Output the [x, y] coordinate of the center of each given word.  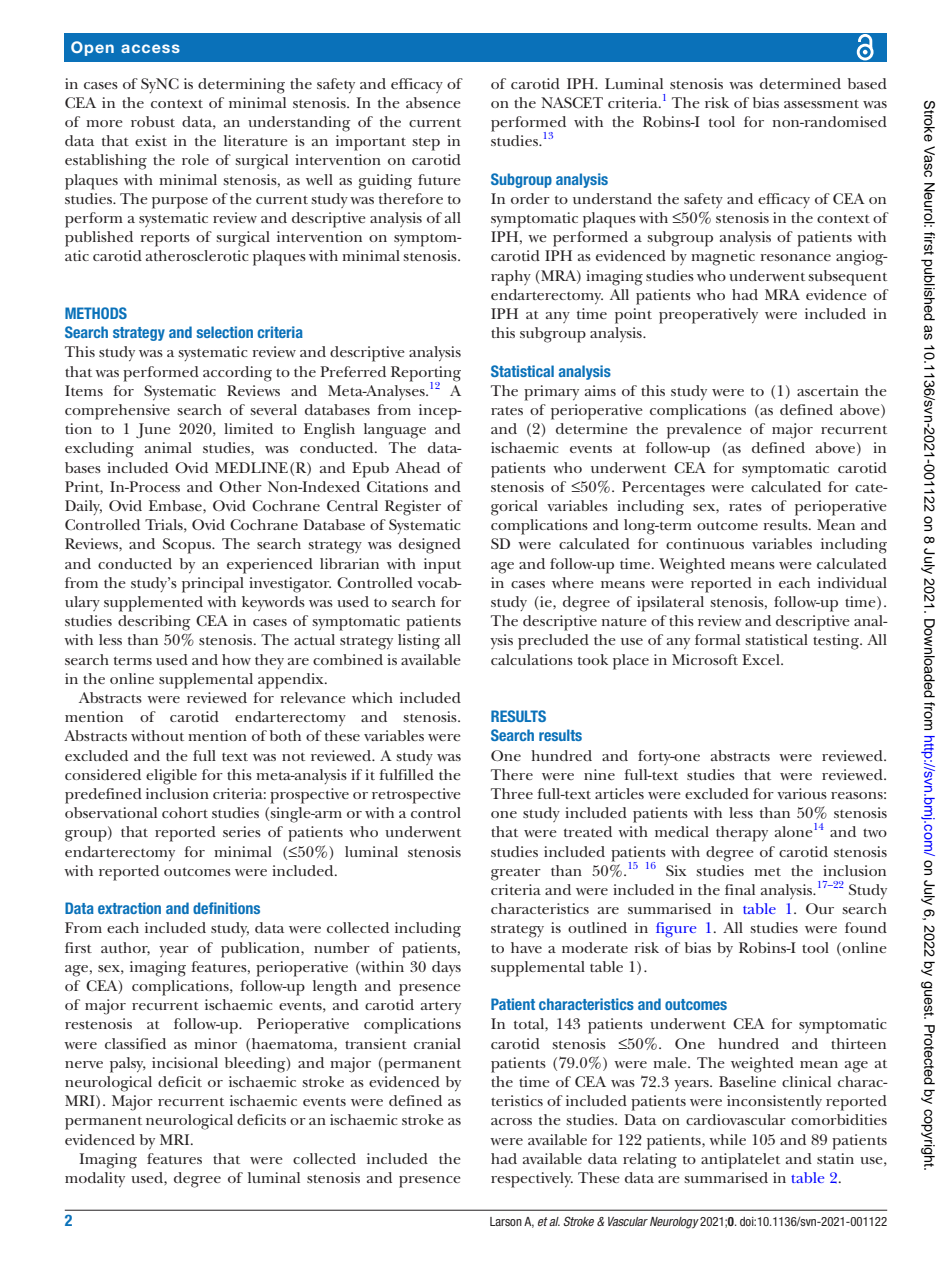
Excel [762, 659]
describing [154, 623]
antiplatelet [740, 1161]
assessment [821, 103]
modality [95, 1179]
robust [153, 121]
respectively [532, 1180]
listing [419, 642]
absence [433, 102]
